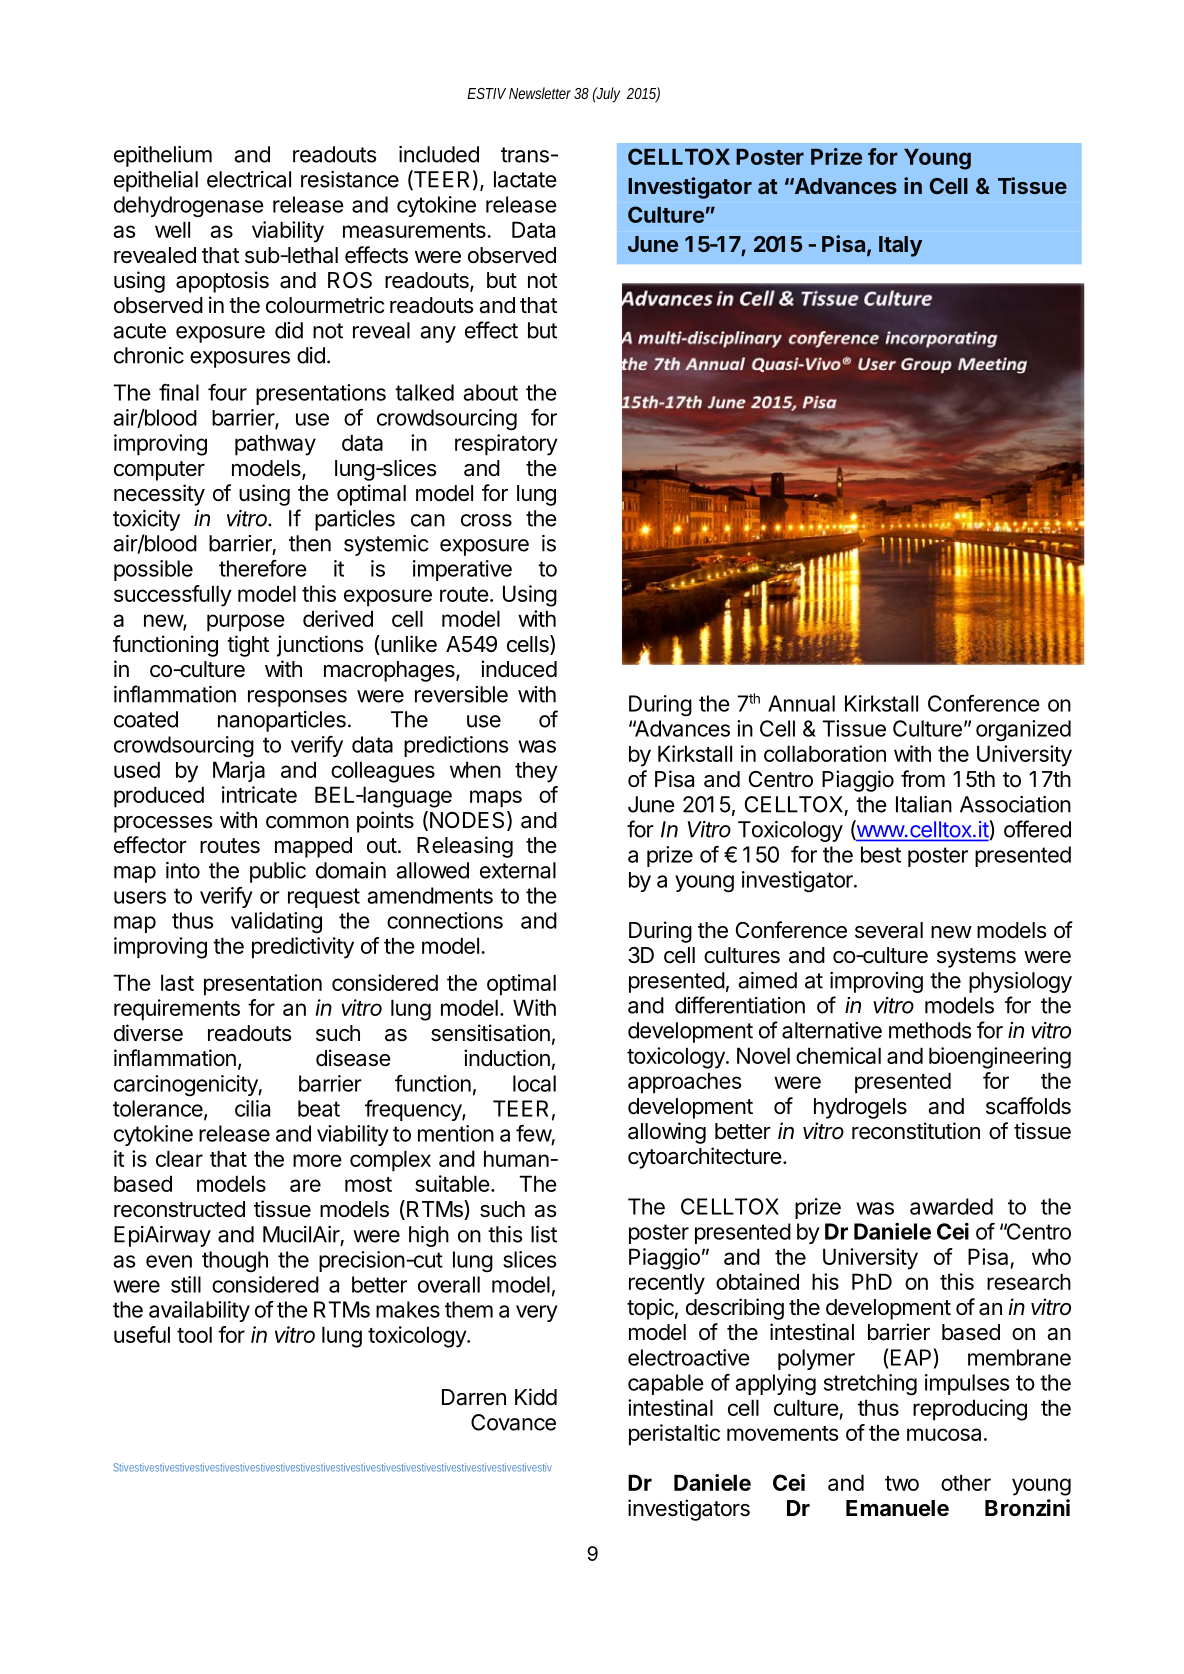 The width and height of the screenshot is (1184, 1674). What do you see at coordinates (263, 568) in the screenshot?
I see `therefore` at bounding box center [263, 568].
